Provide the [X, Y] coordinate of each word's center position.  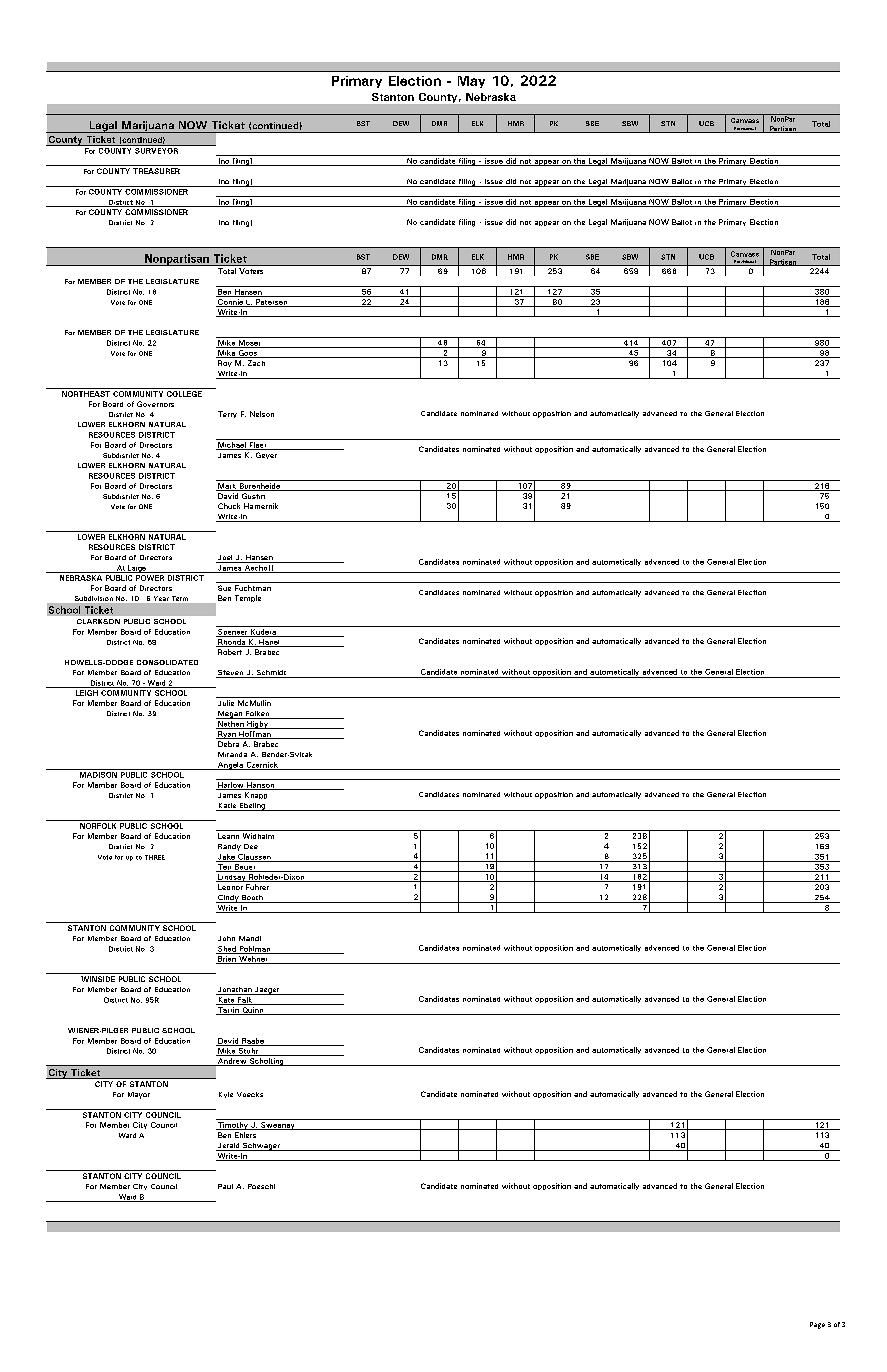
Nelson [262, 414]
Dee [251, 846]
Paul [225, 1186]
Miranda [232, 754]
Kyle [226, 1095]
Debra [228, 742]
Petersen [272, 303]
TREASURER [156, 171]
